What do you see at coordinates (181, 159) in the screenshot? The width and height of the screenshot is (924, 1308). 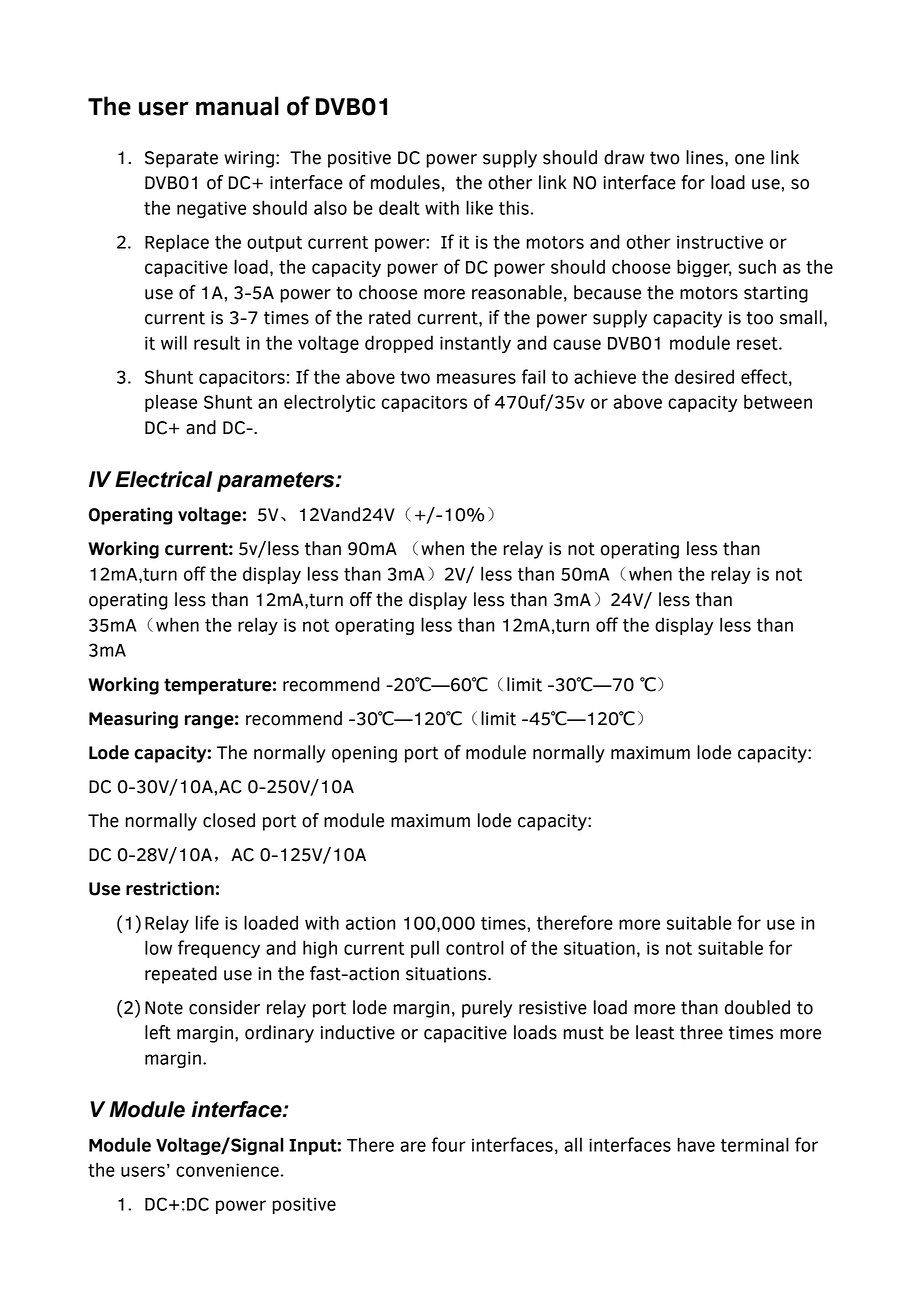 I see `Separate` at bounding box center [181, 159].
